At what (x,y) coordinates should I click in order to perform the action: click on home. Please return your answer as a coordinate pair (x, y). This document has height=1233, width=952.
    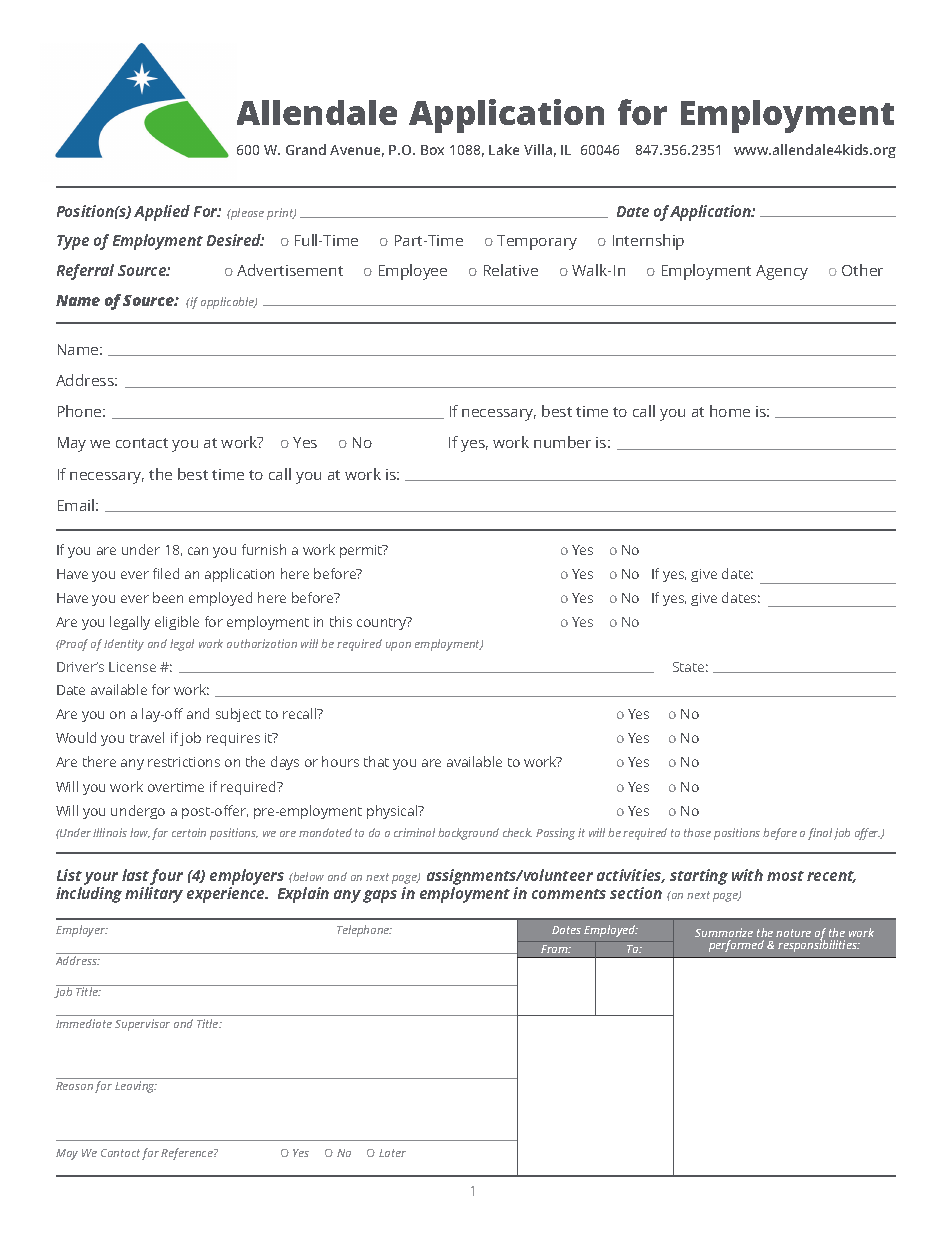
    Looking at the image, I should click on (730, 411).
